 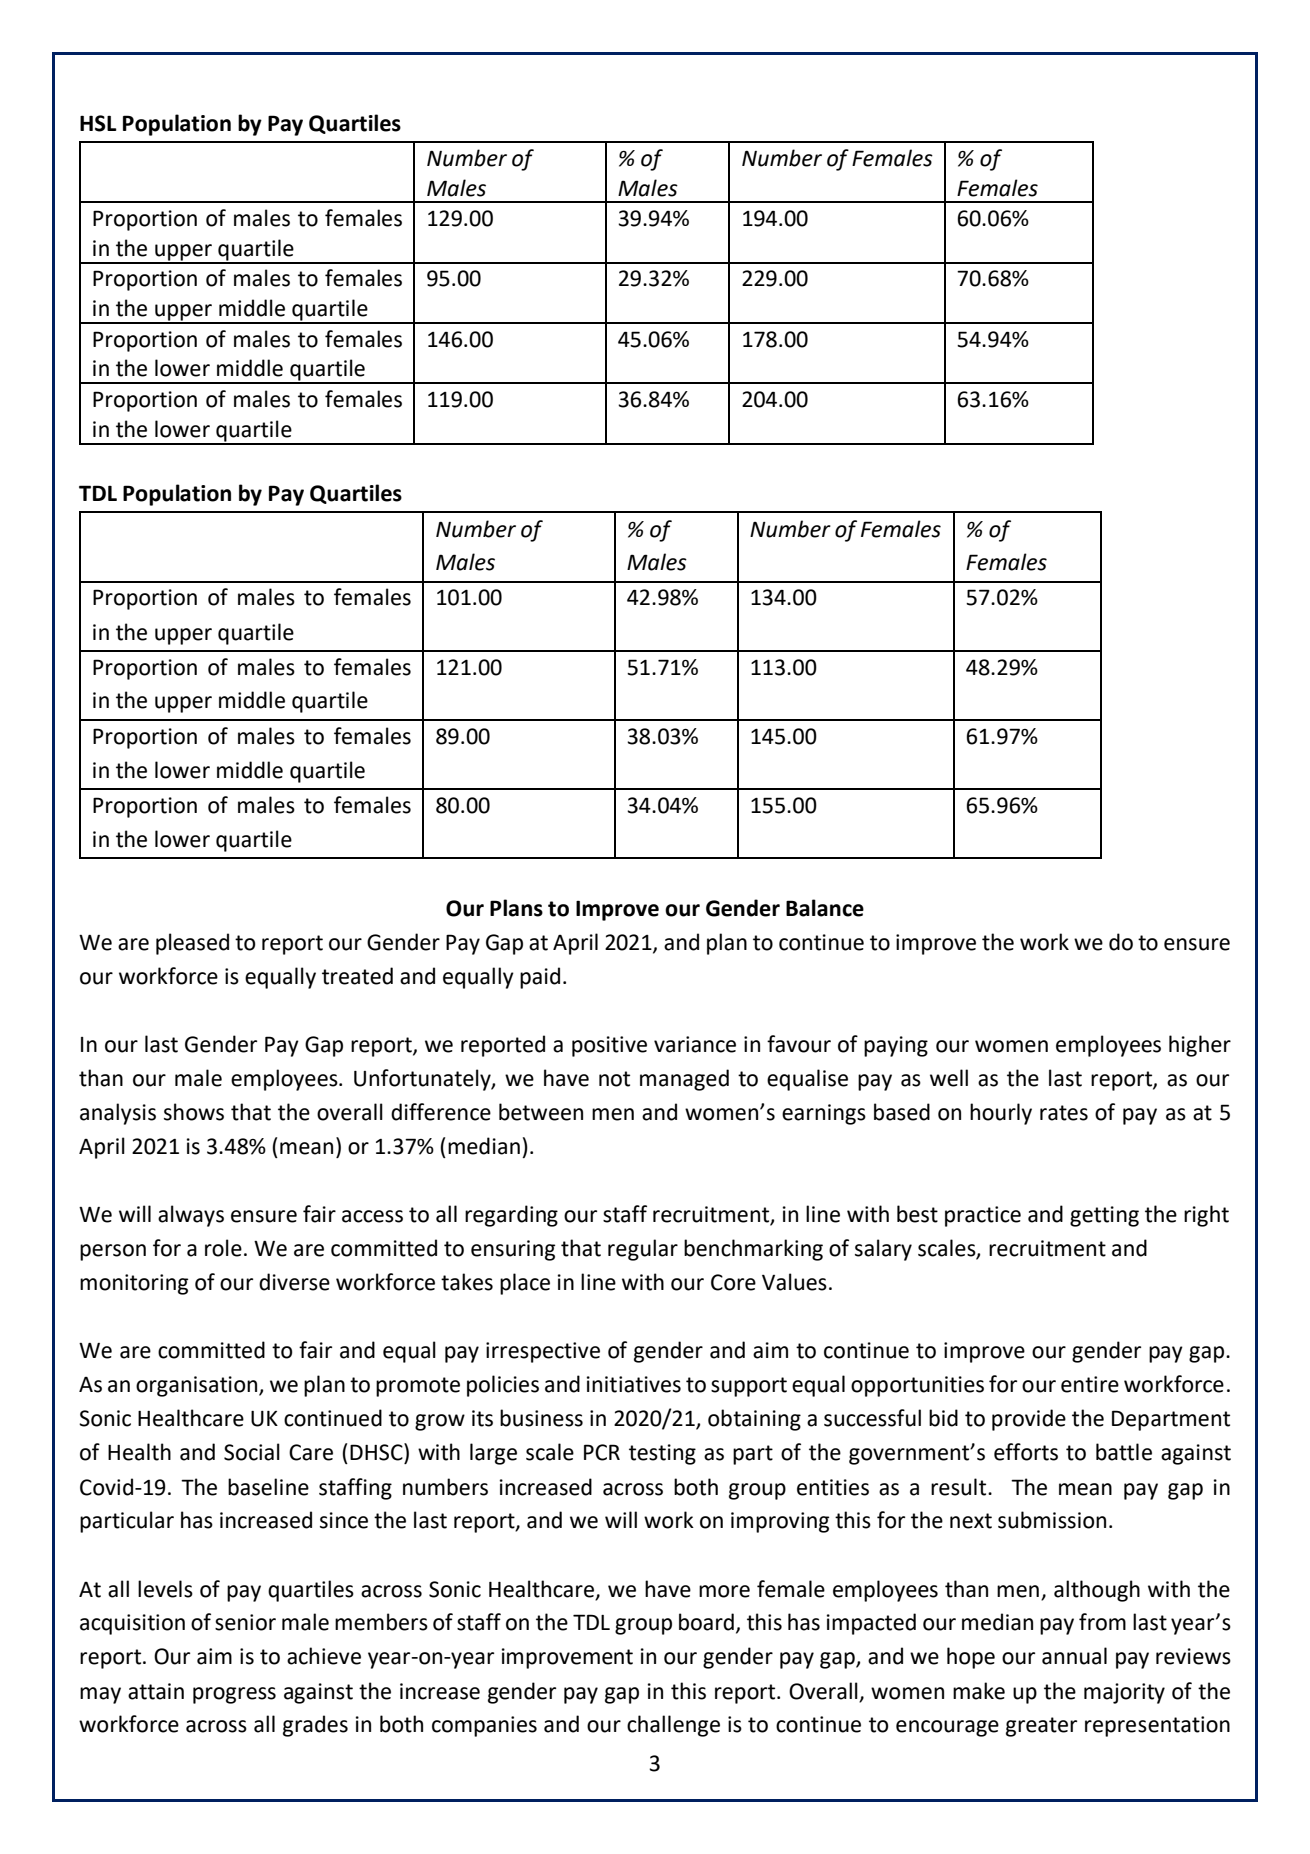 What do you see at coordinates (634, 1384) in the screenshot?
I see `initiatives` at bounding box center [634, 1384].
